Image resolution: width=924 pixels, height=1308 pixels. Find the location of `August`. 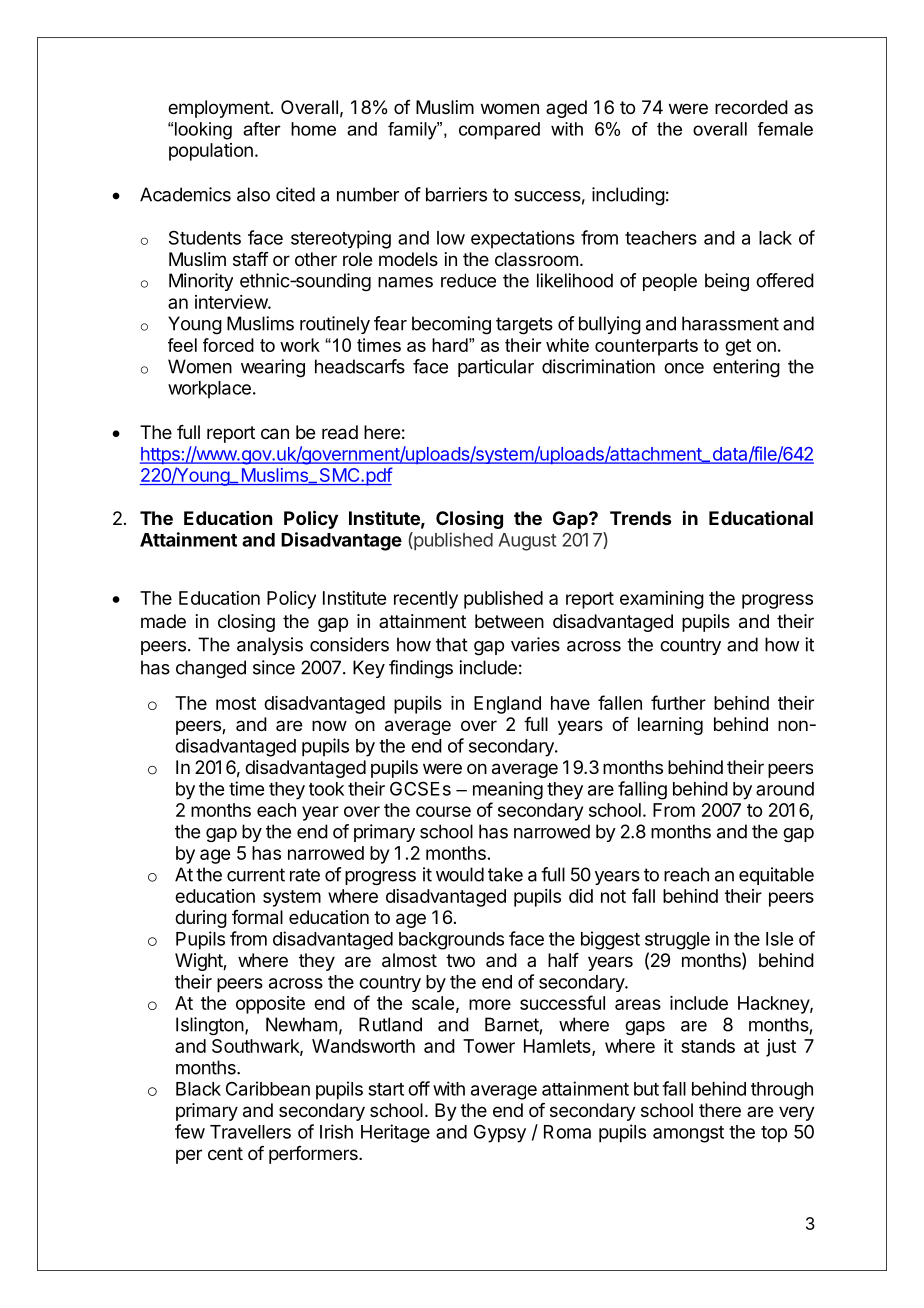

August is located at coordinates (527, 542).
